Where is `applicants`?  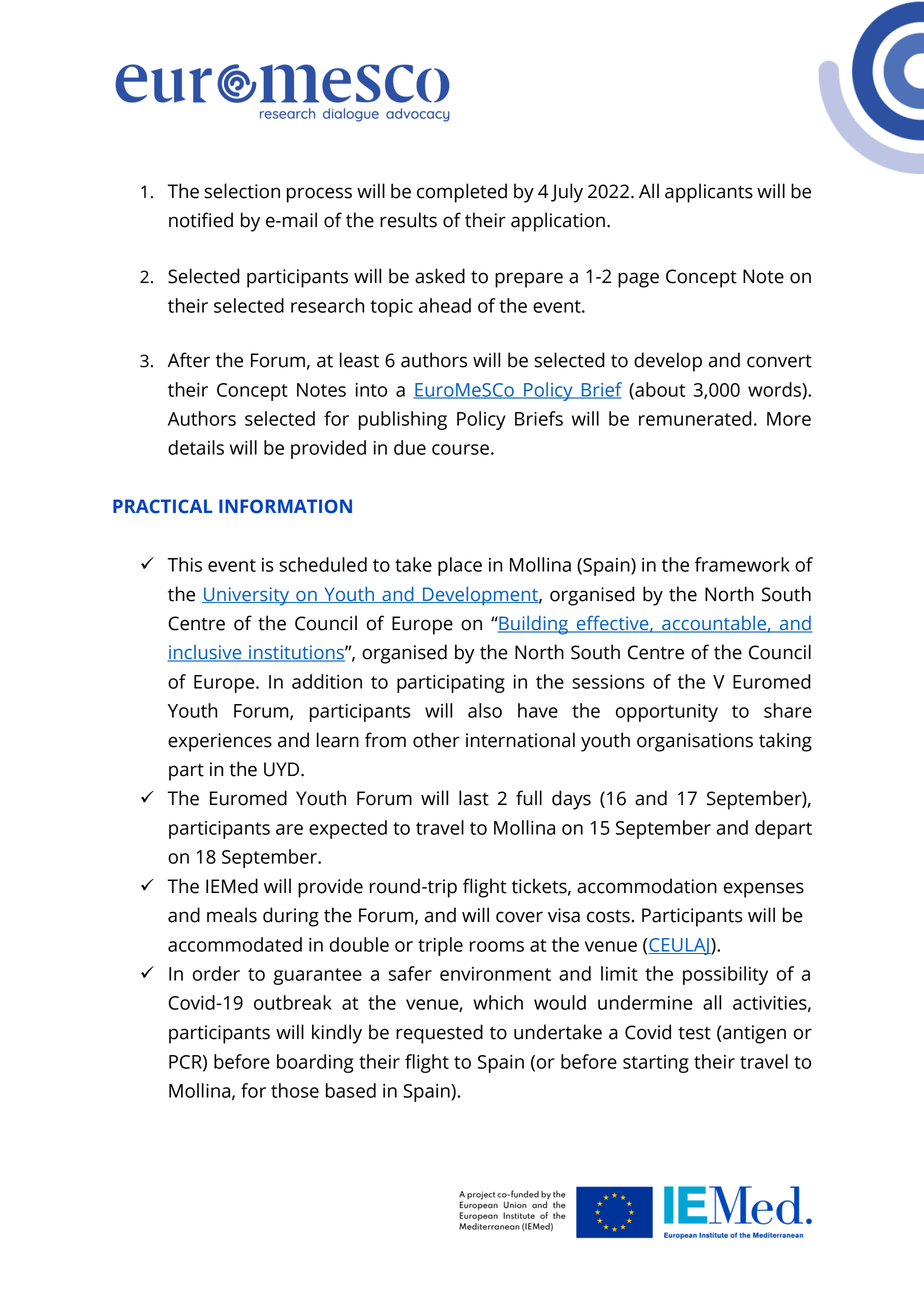
applicants is located at coordinates (709, 193).
